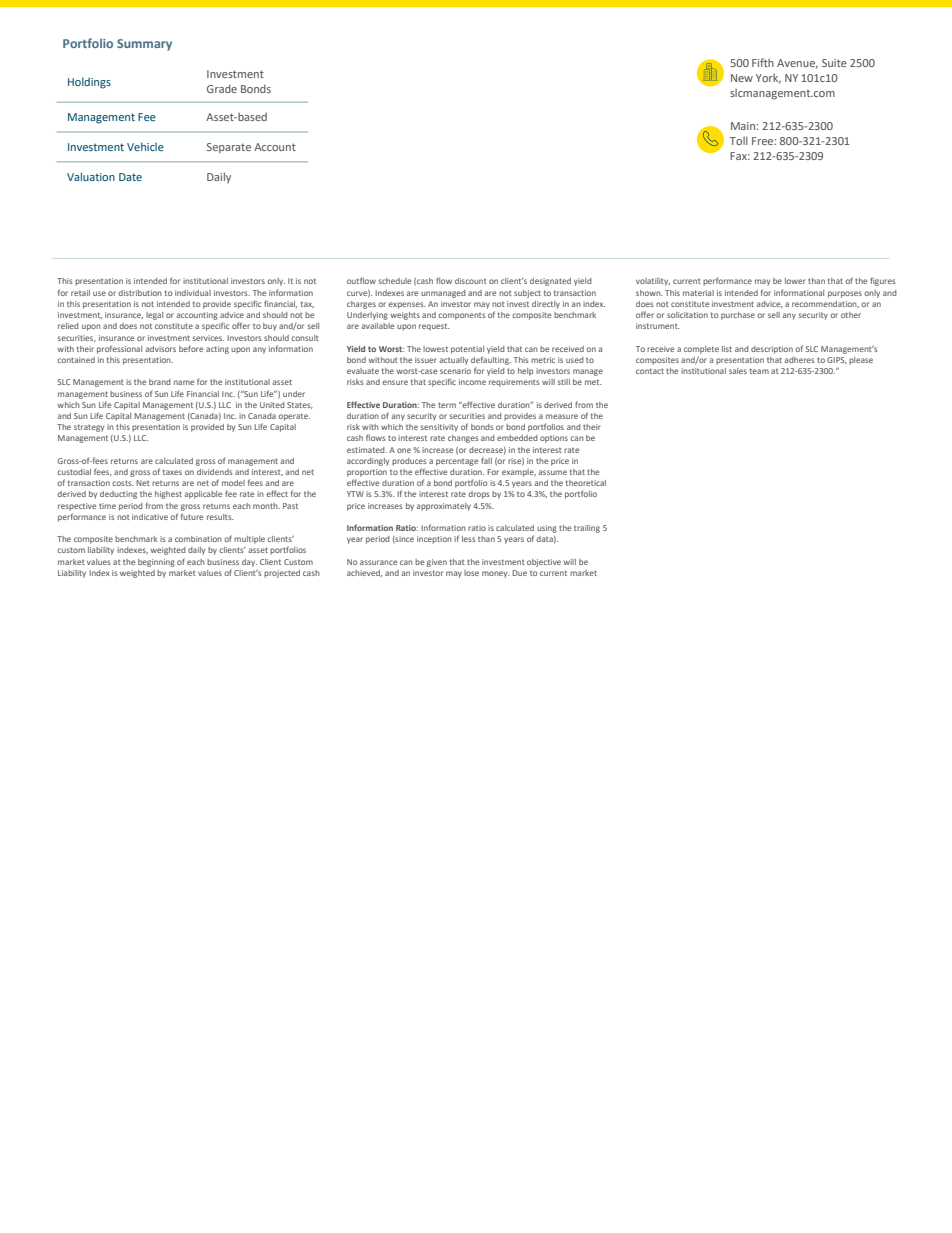  Describe the element at coordinates (437, 563) in the screenshot. I see `given` at that location.
